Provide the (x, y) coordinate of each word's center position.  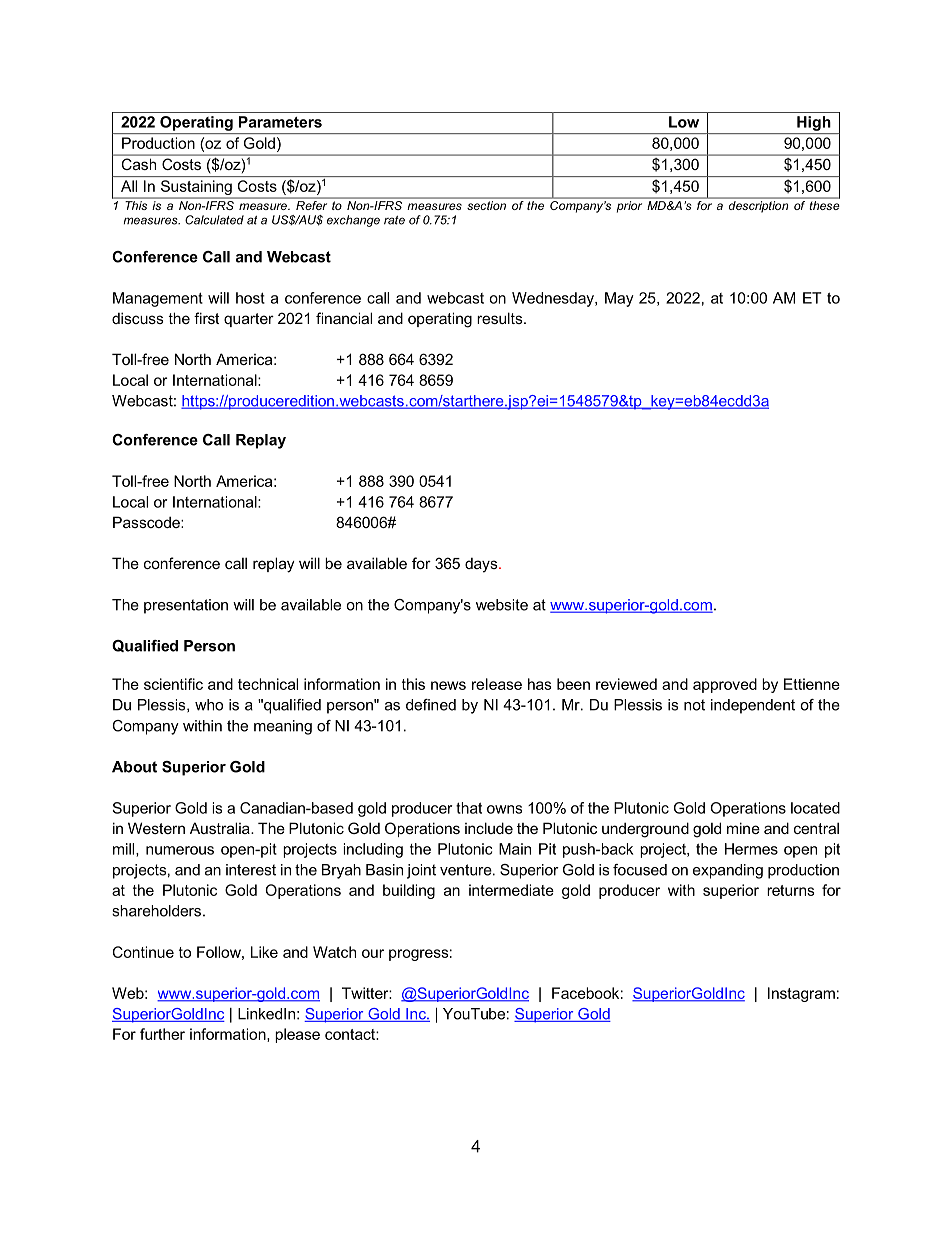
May (619, 299)
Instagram (801, 994)
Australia (221, 828)
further (162, 1034)
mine (743, 828)
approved (725, 685)
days (482, 565)
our (373, 953)
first (206, 318)
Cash (139, 164)
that (469, 808)
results (501, 318)
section (486, 205)
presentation (186, 606)
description (758, 206)
